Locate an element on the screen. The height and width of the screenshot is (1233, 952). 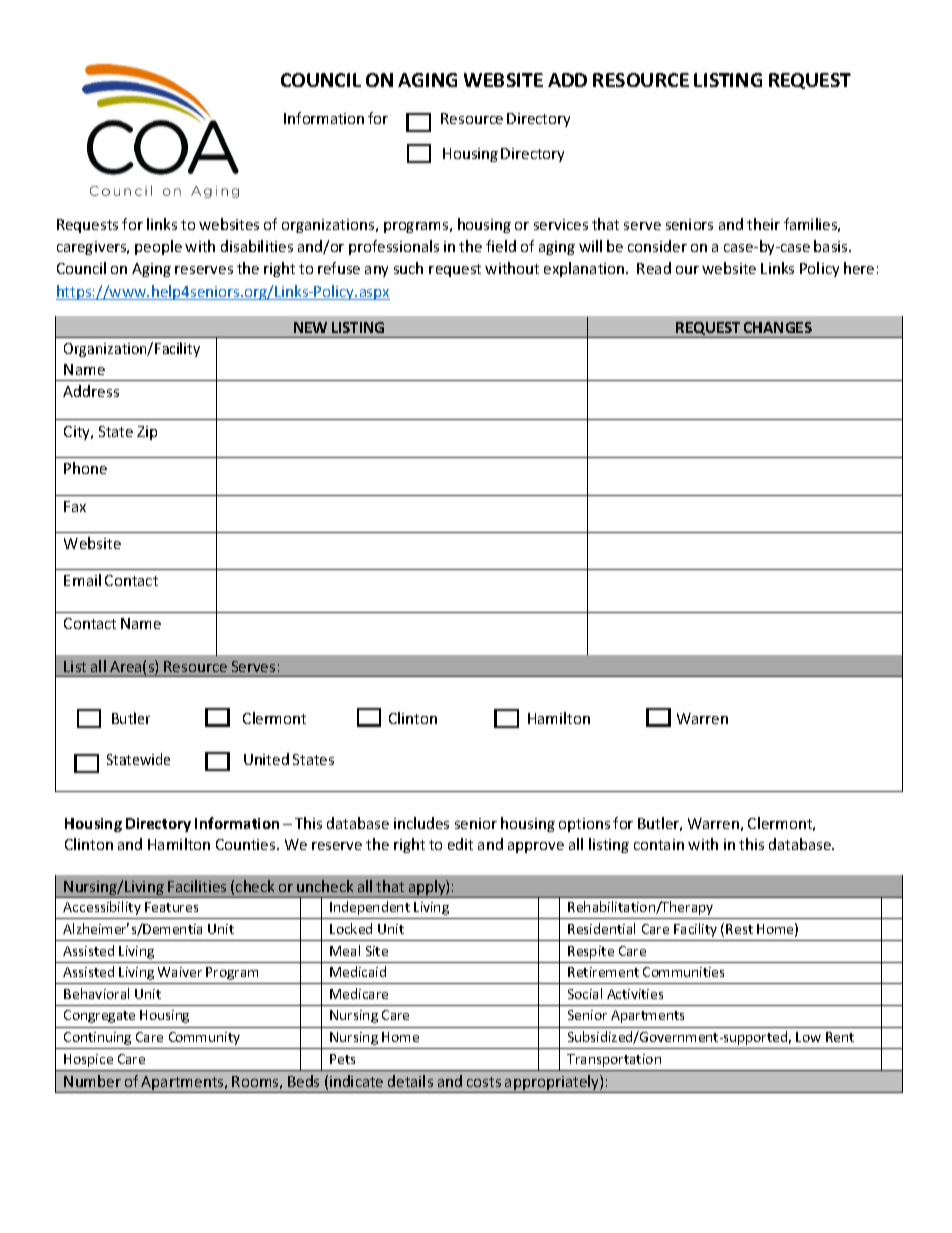
Fax is located at coordinates (75, 506).
